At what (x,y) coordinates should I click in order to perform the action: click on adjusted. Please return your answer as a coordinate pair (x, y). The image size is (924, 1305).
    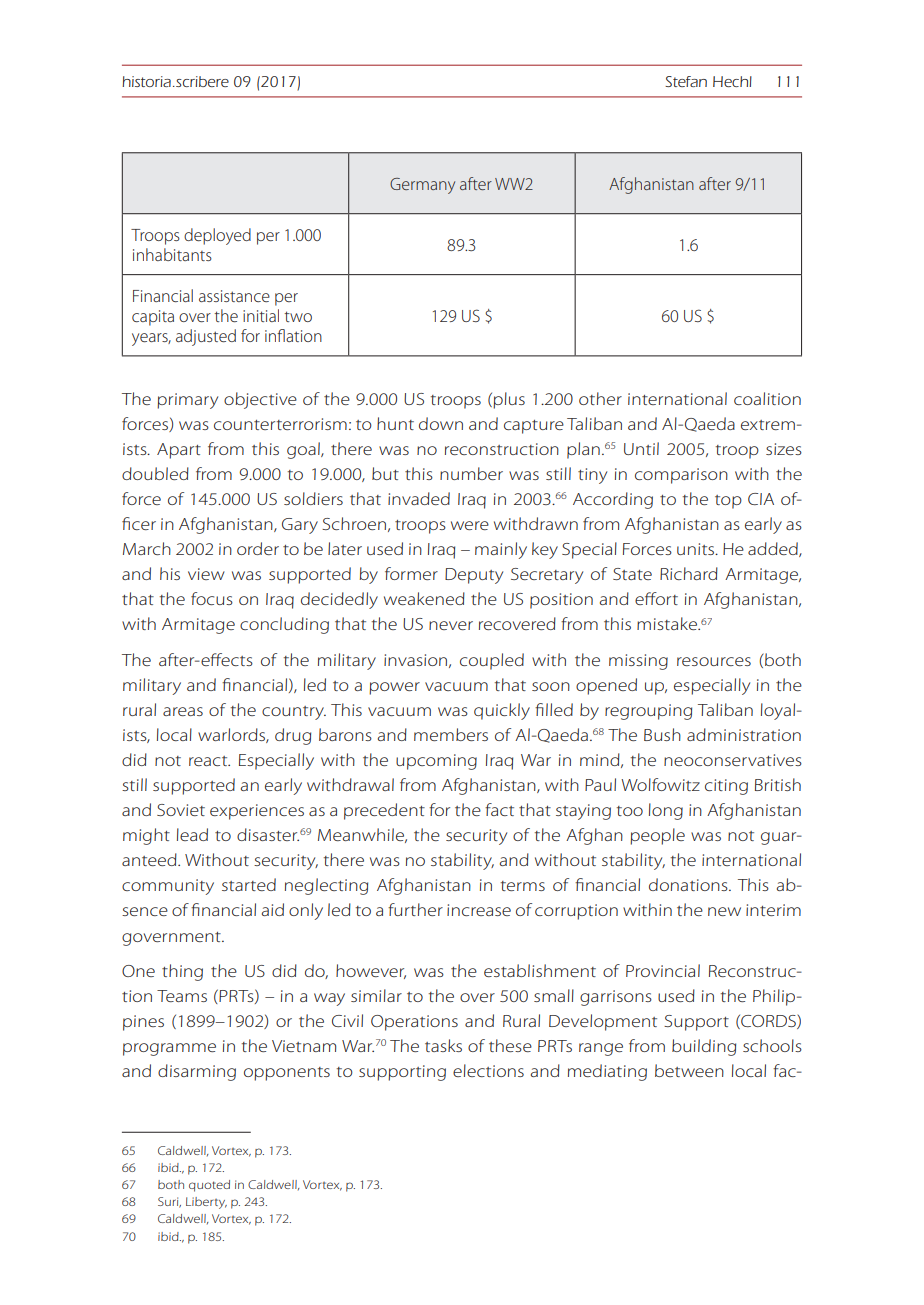
    Looking at the image, I should click on (206, 337).
